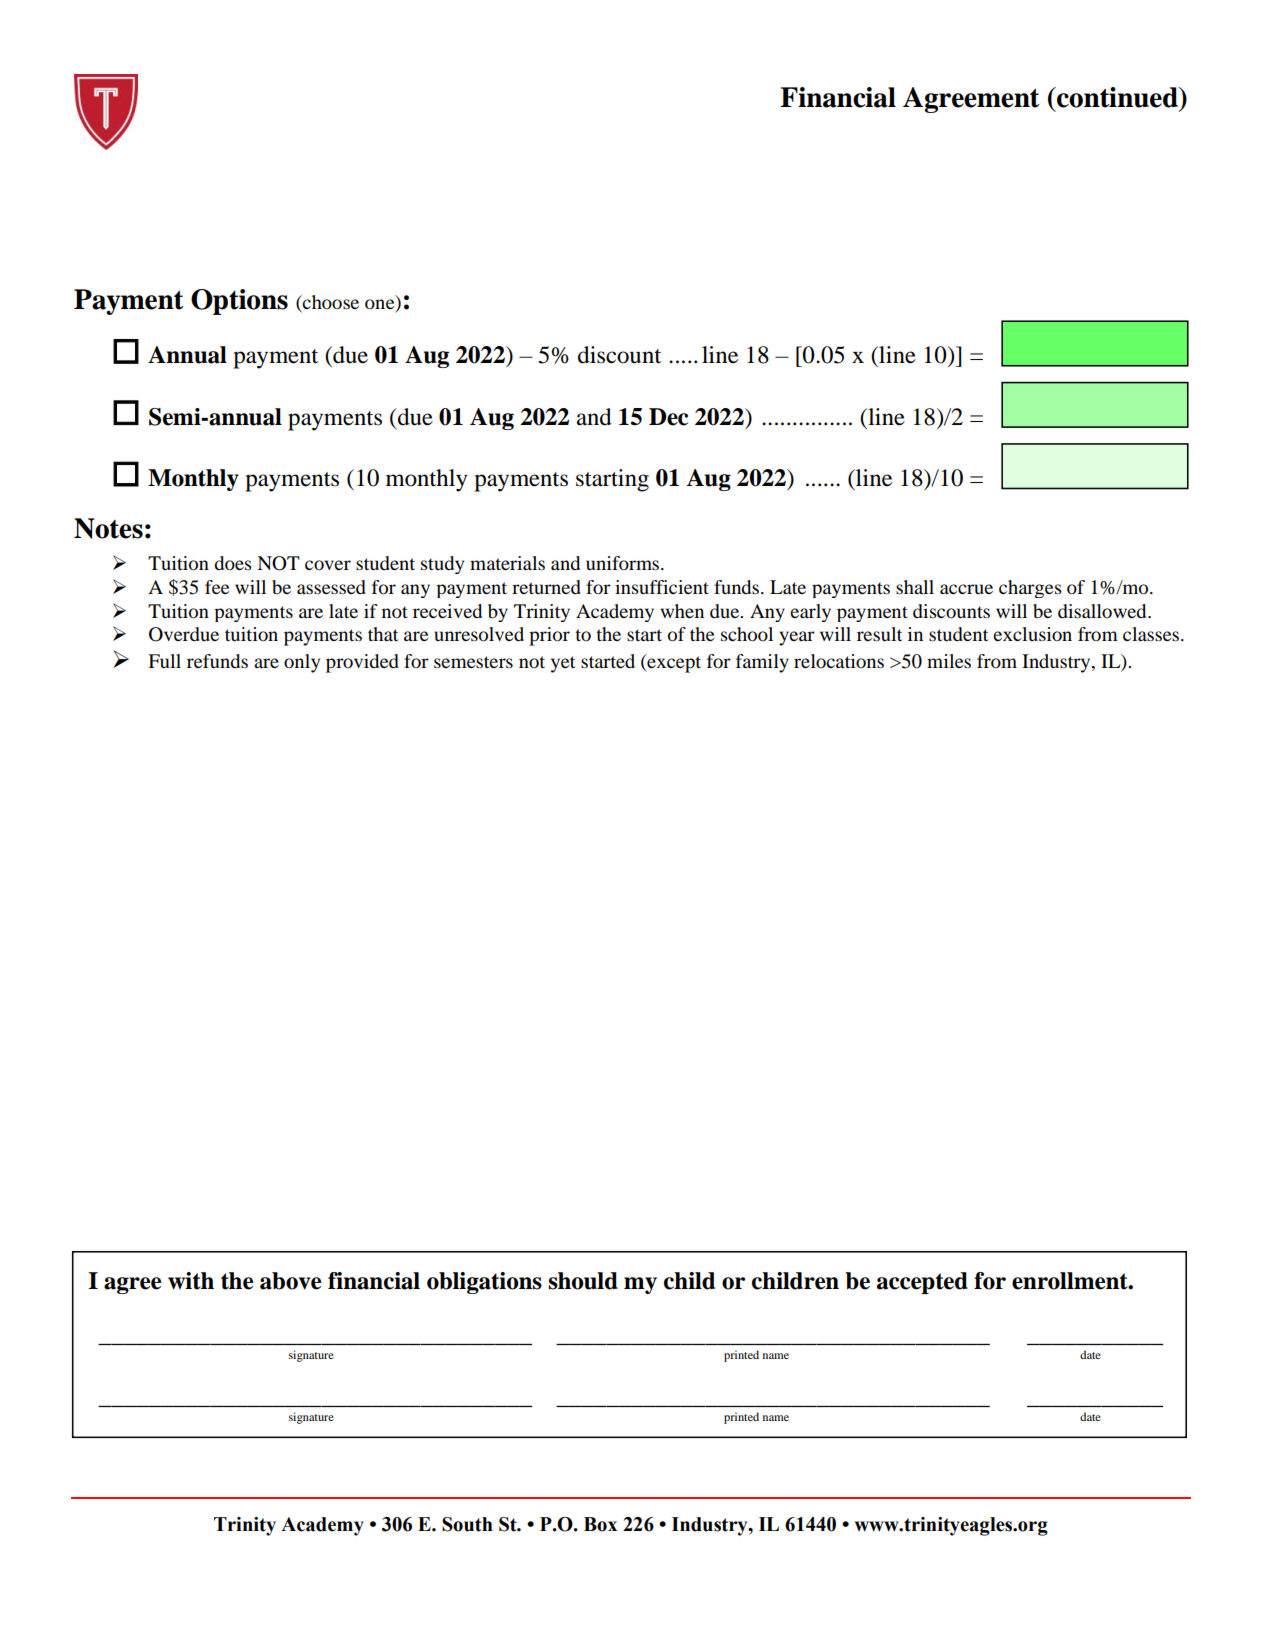 The height and width of the document is (1633, 1262). I want to click on should, so click(583, 1281).
